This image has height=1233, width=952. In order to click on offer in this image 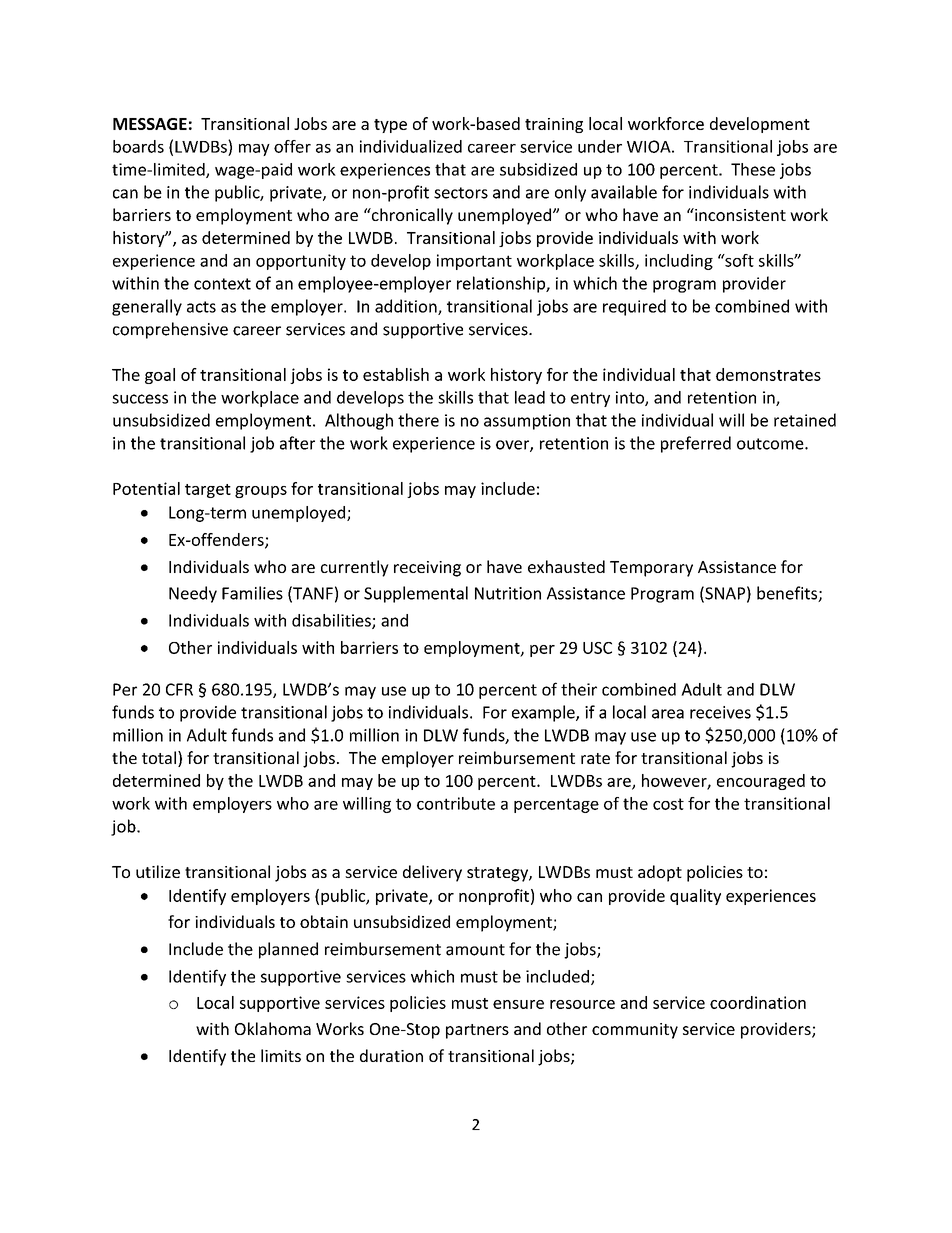, I will do `click(292, 146)`.
